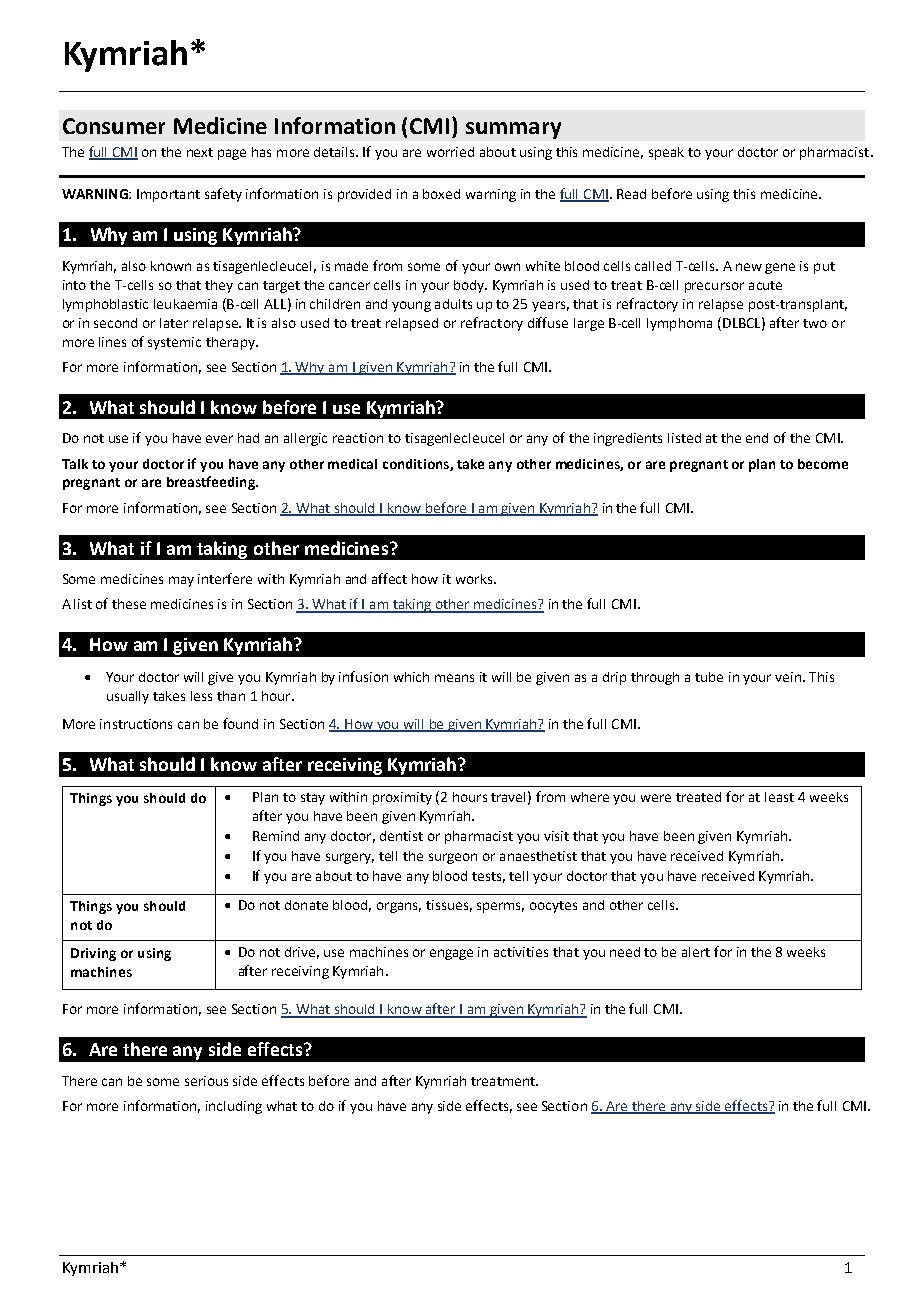 The height and width of the page is (1308, 924). I want to click on end, so click(757, 438).
